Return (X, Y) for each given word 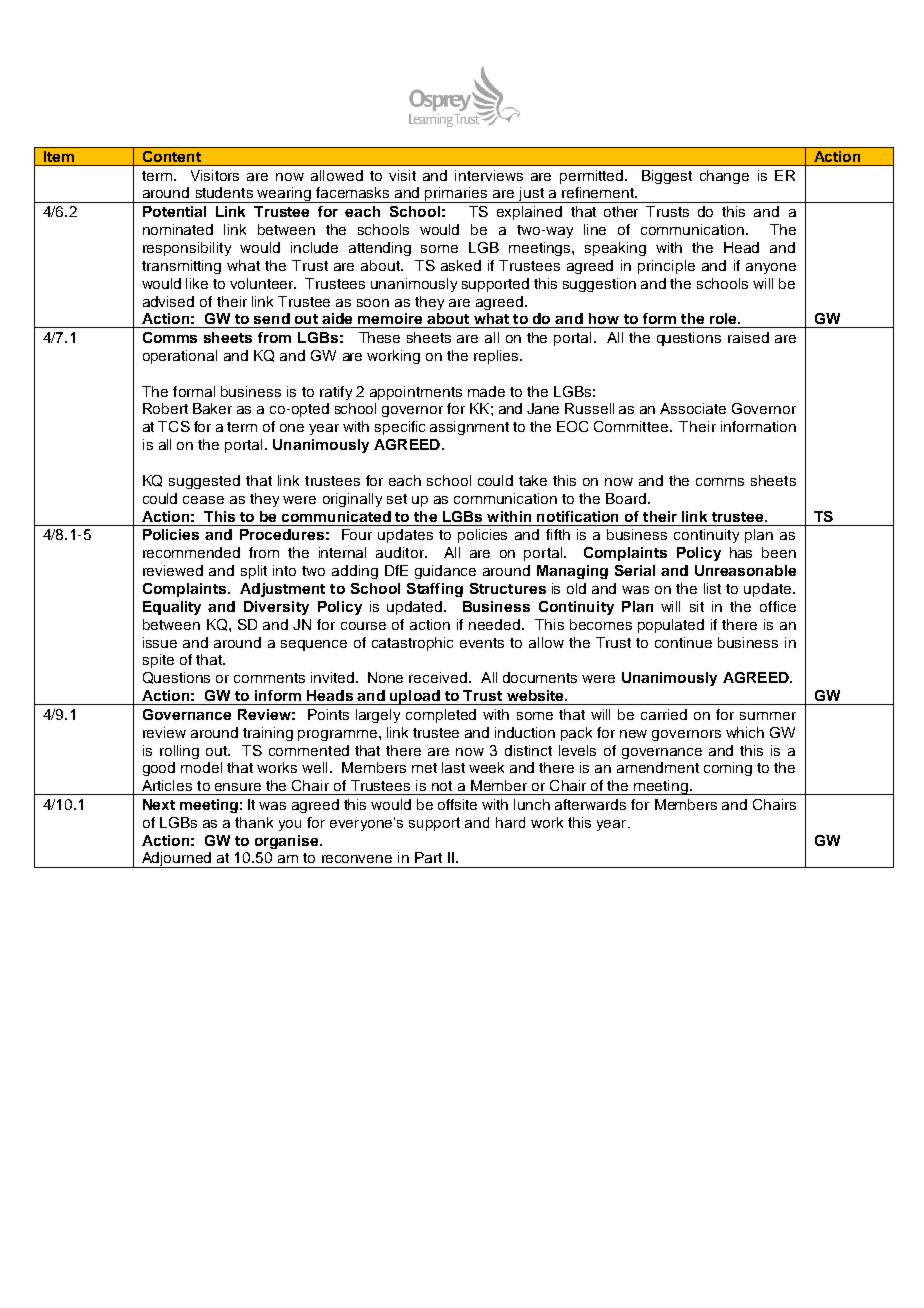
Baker (212, 408)
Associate (693, 408)
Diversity (276, 608)
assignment (469, 428)
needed (494, 624)
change (724, 177)
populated (671, 626)
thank (254, 822)
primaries (457, 195)
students (224, 192)
